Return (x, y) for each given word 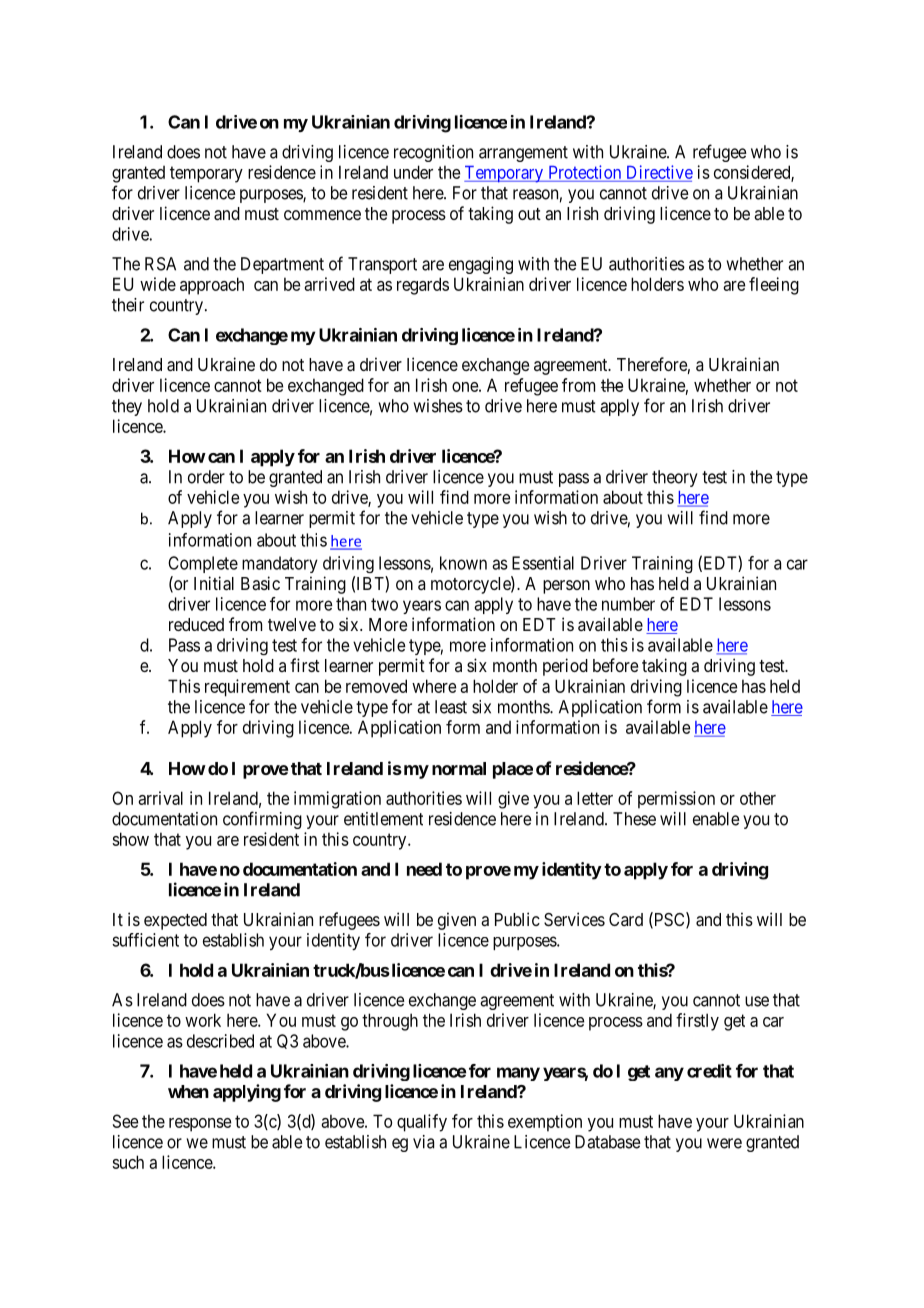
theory (675, 478)
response (200, 1125)
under (413, 172)
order (206, 477)
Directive (660, 172)
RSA (160, 264)
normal (459, 768)
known (463, 563)
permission (676, 800)
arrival (160, 798)
